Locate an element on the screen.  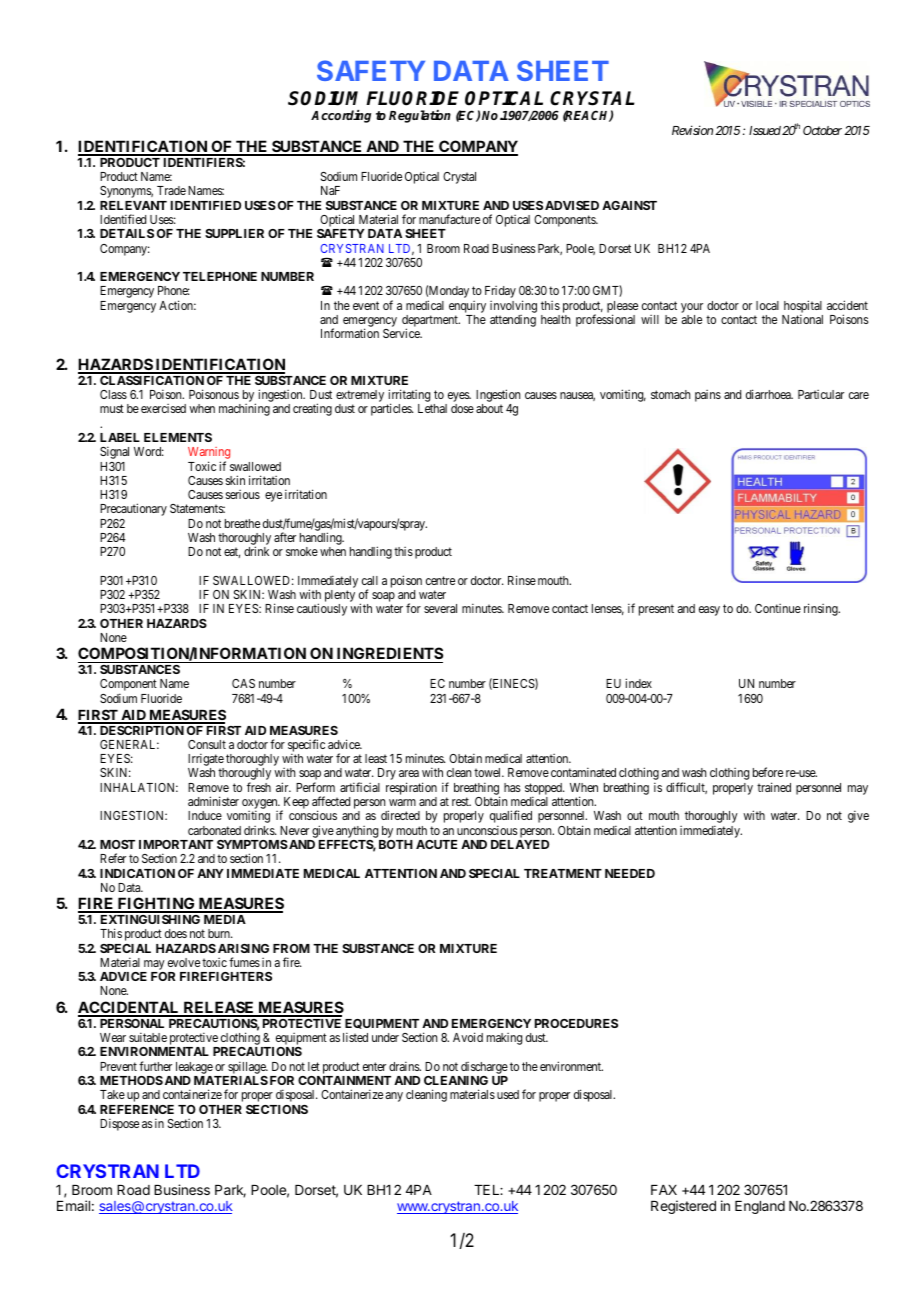
NEEDED is located at coordinates (630, 873).
